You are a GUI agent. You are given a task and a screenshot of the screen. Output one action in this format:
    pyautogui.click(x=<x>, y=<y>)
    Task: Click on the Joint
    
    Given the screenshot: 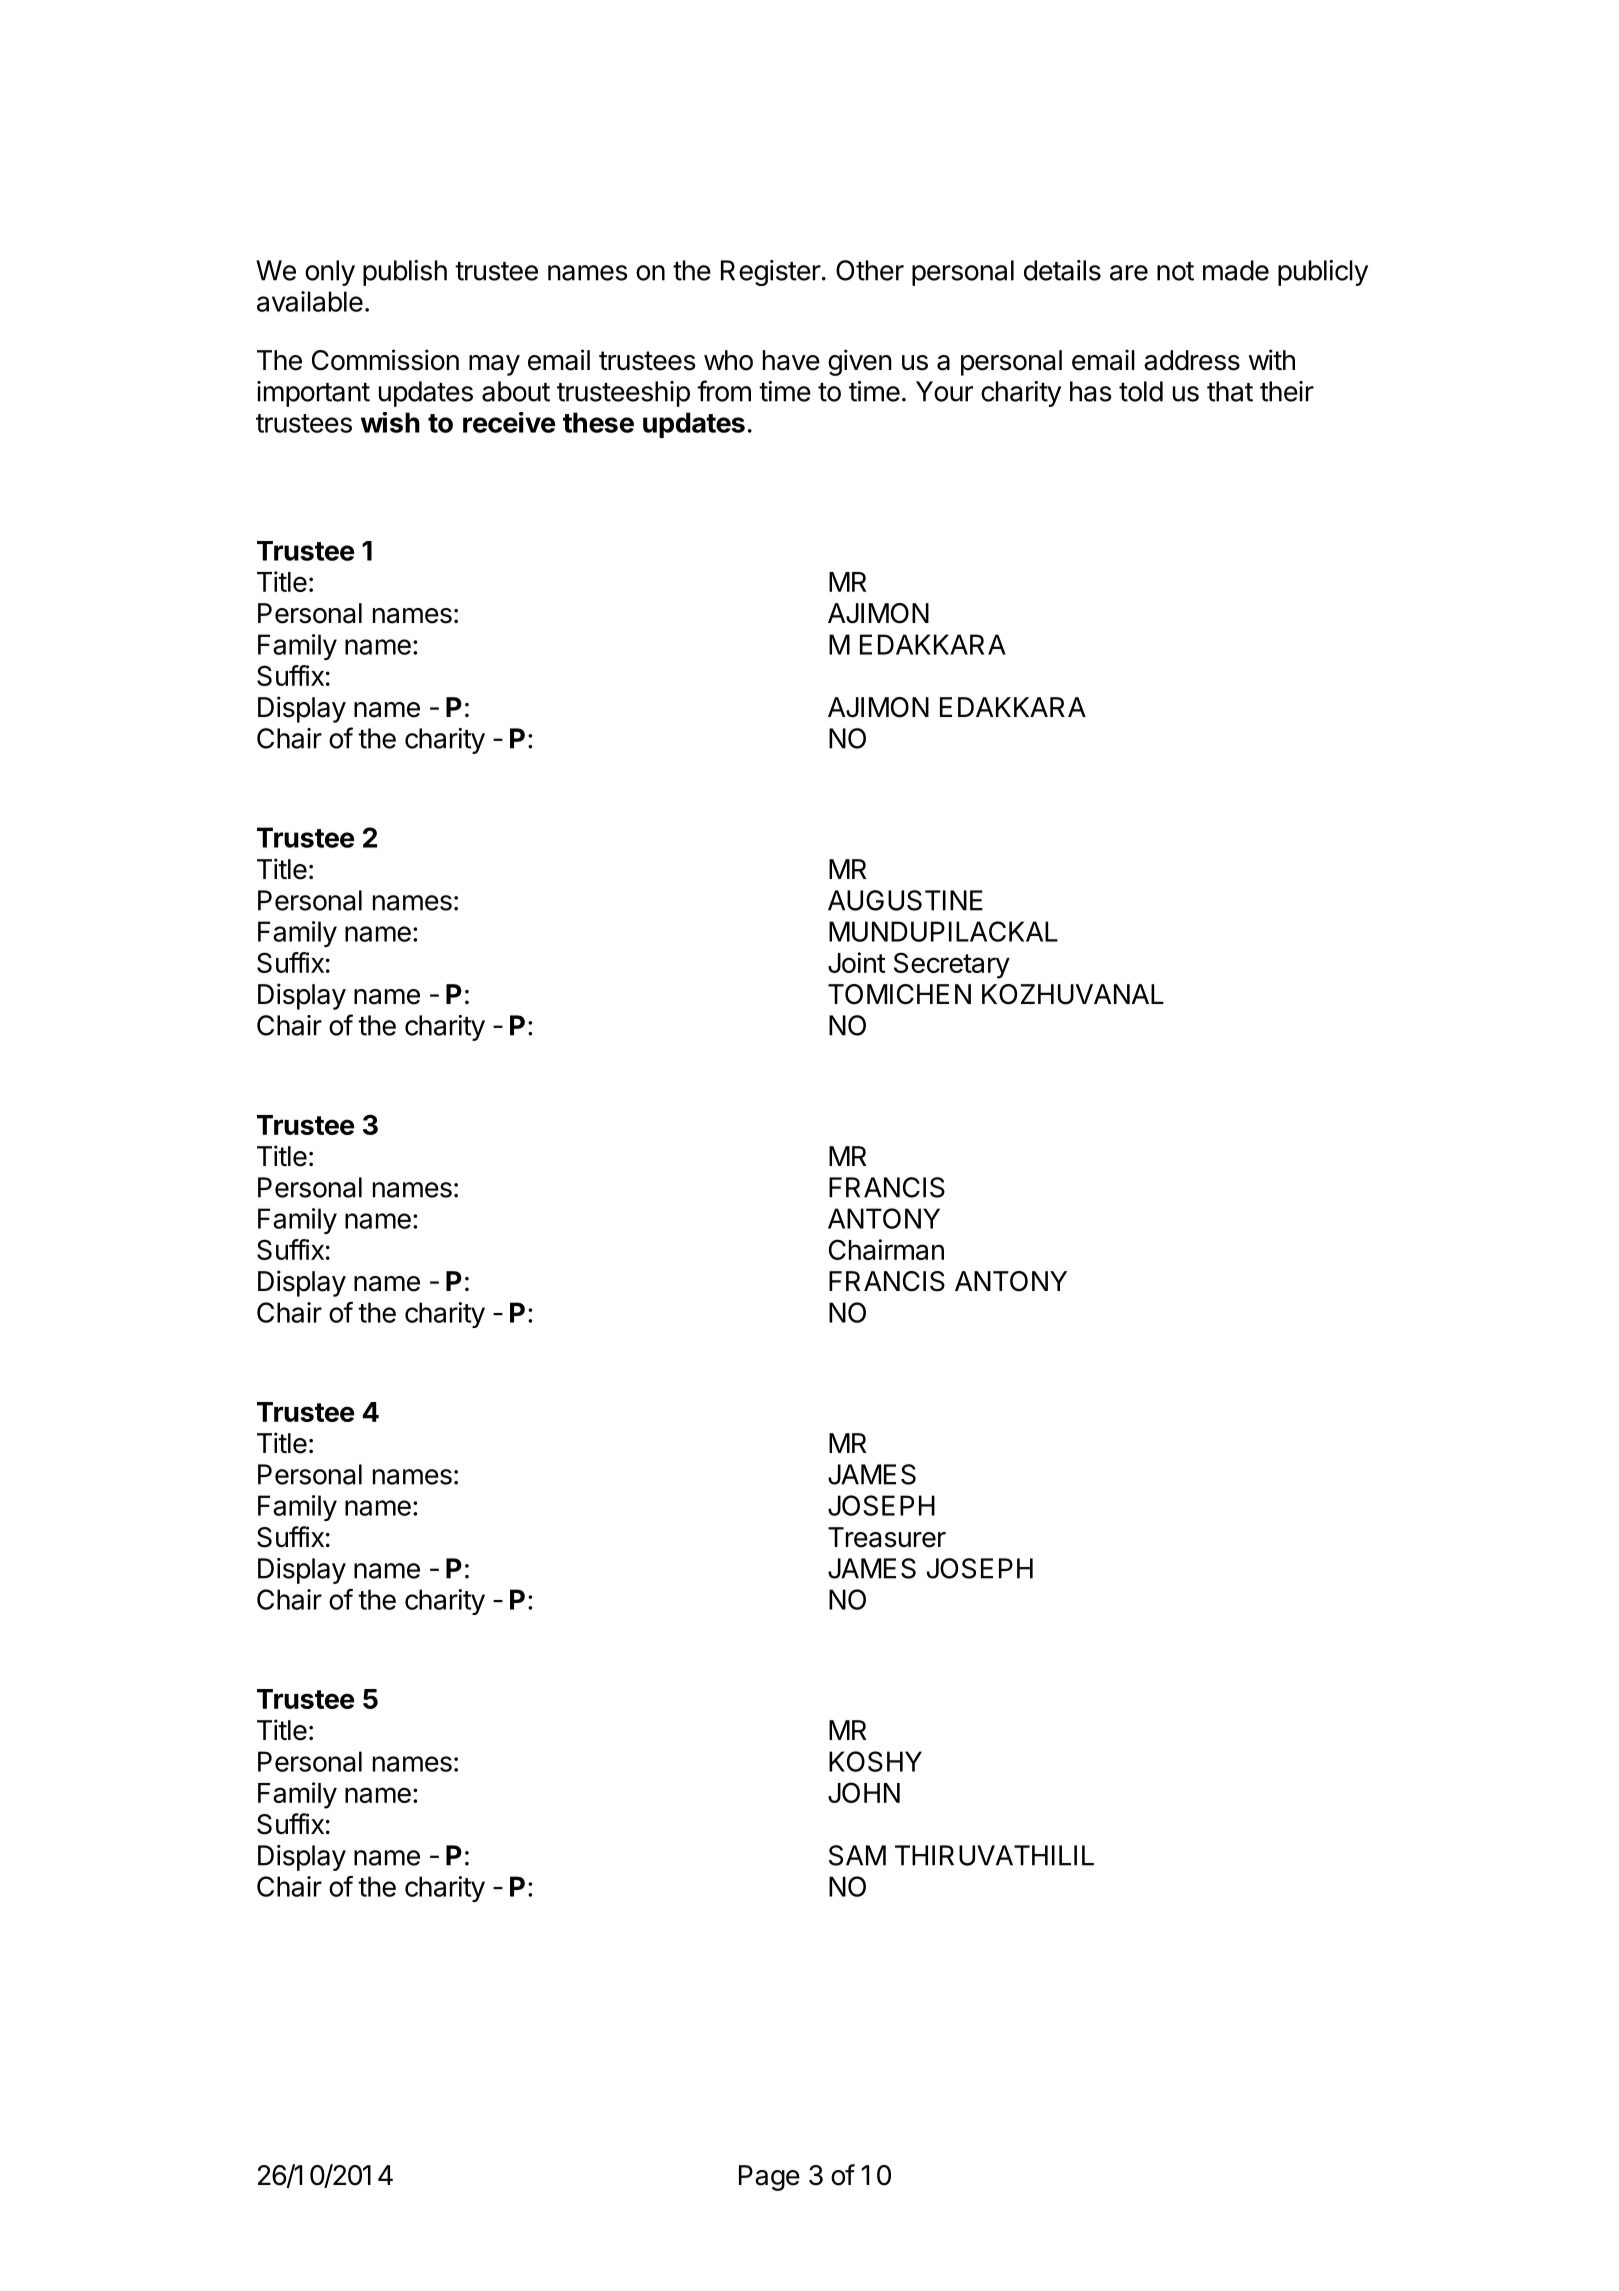 What is the action you would take?
    pyautogui.click(x=857, y=962)
